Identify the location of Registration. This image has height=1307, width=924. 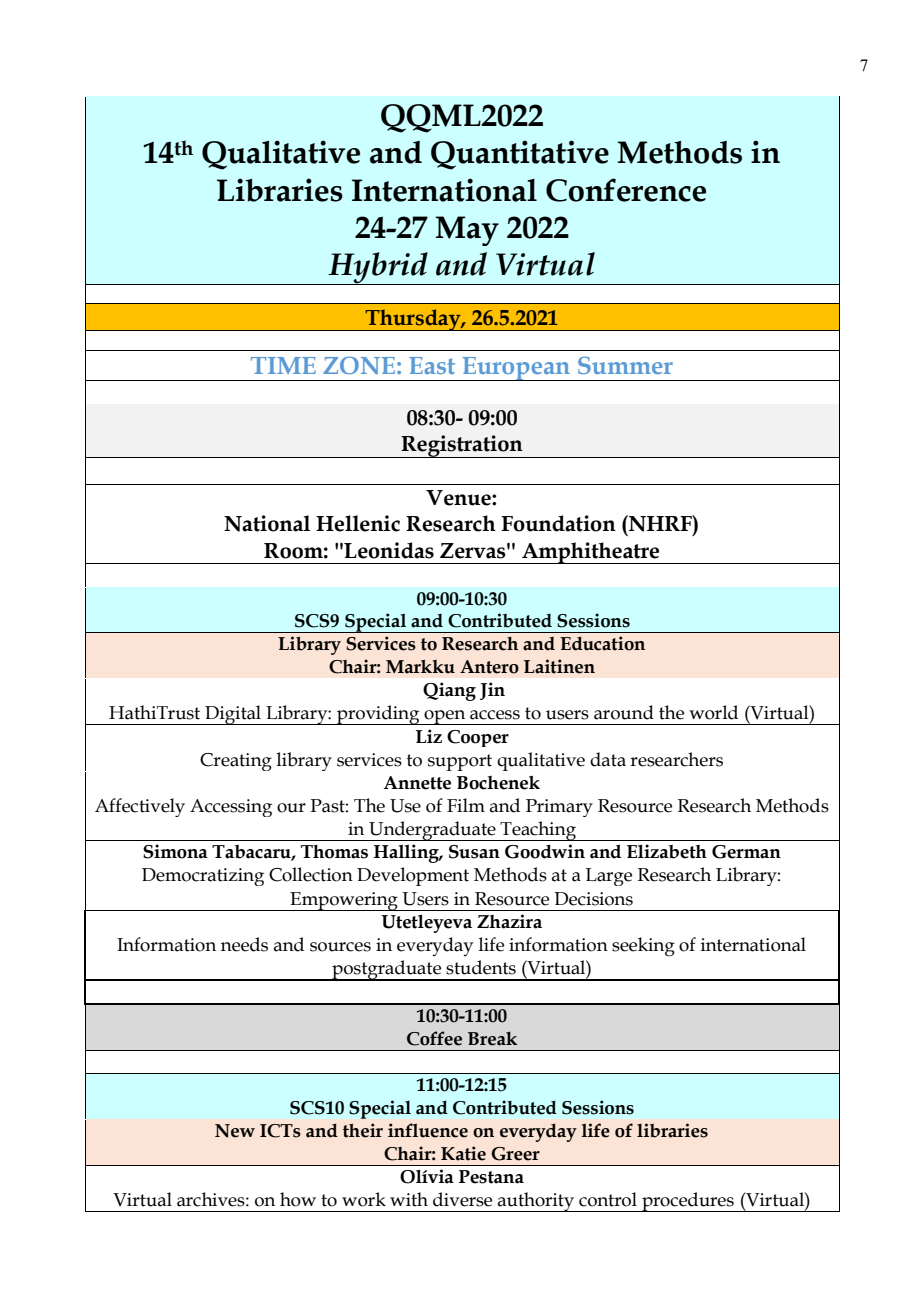
(462, 446).
